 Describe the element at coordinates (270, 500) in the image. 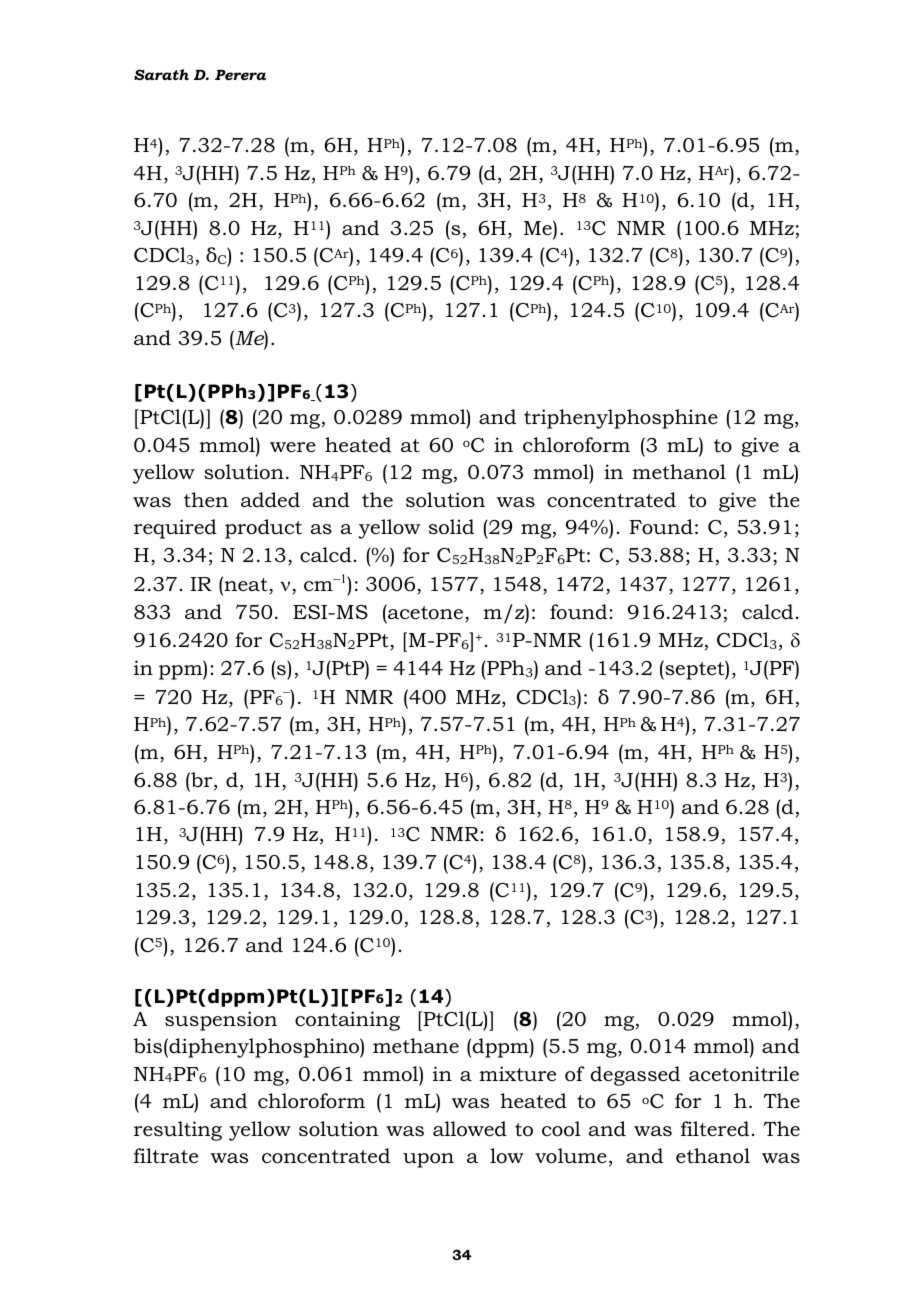

I see `added` at that location.
